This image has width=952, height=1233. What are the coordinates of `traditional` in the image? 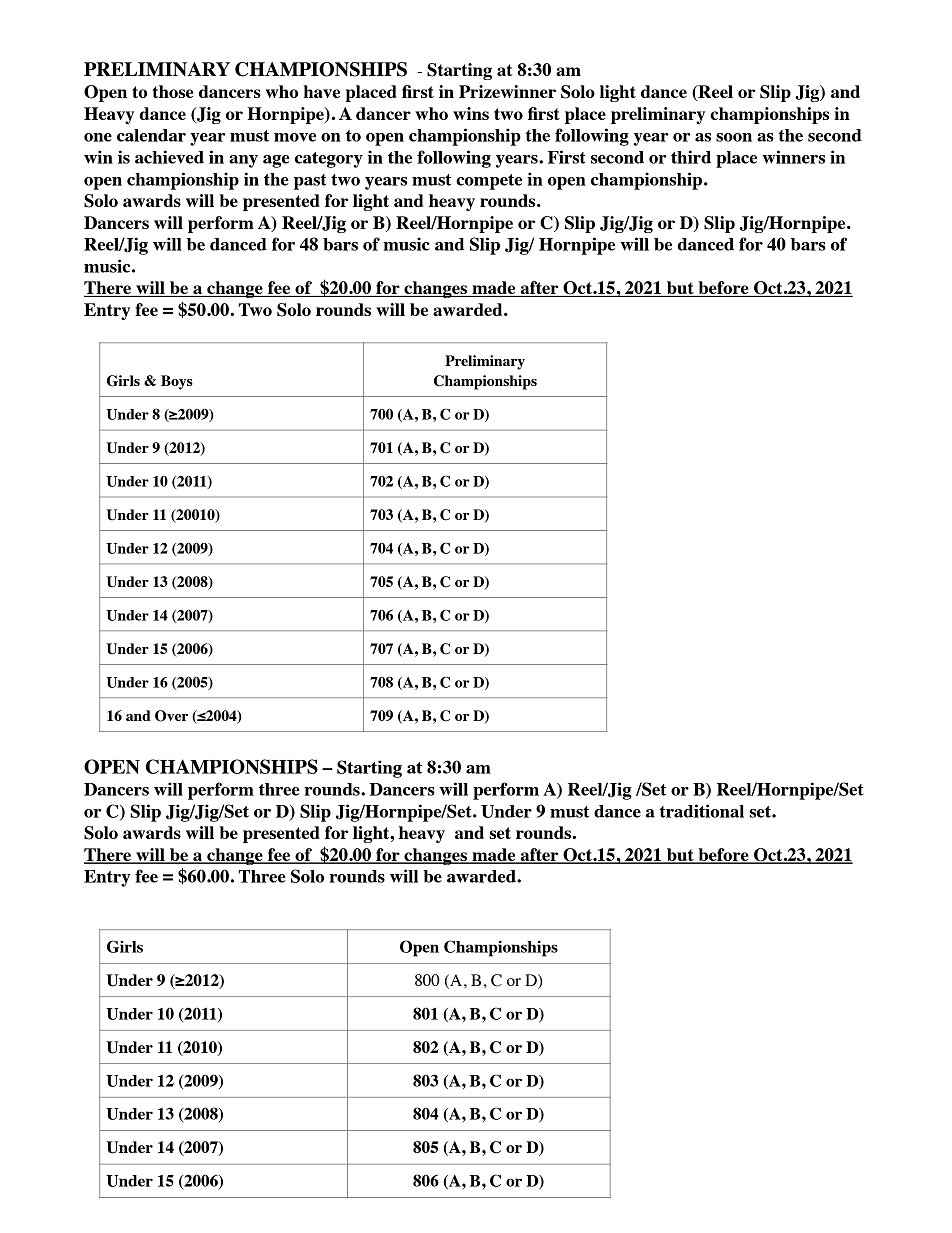 It's located at (702, 811).
